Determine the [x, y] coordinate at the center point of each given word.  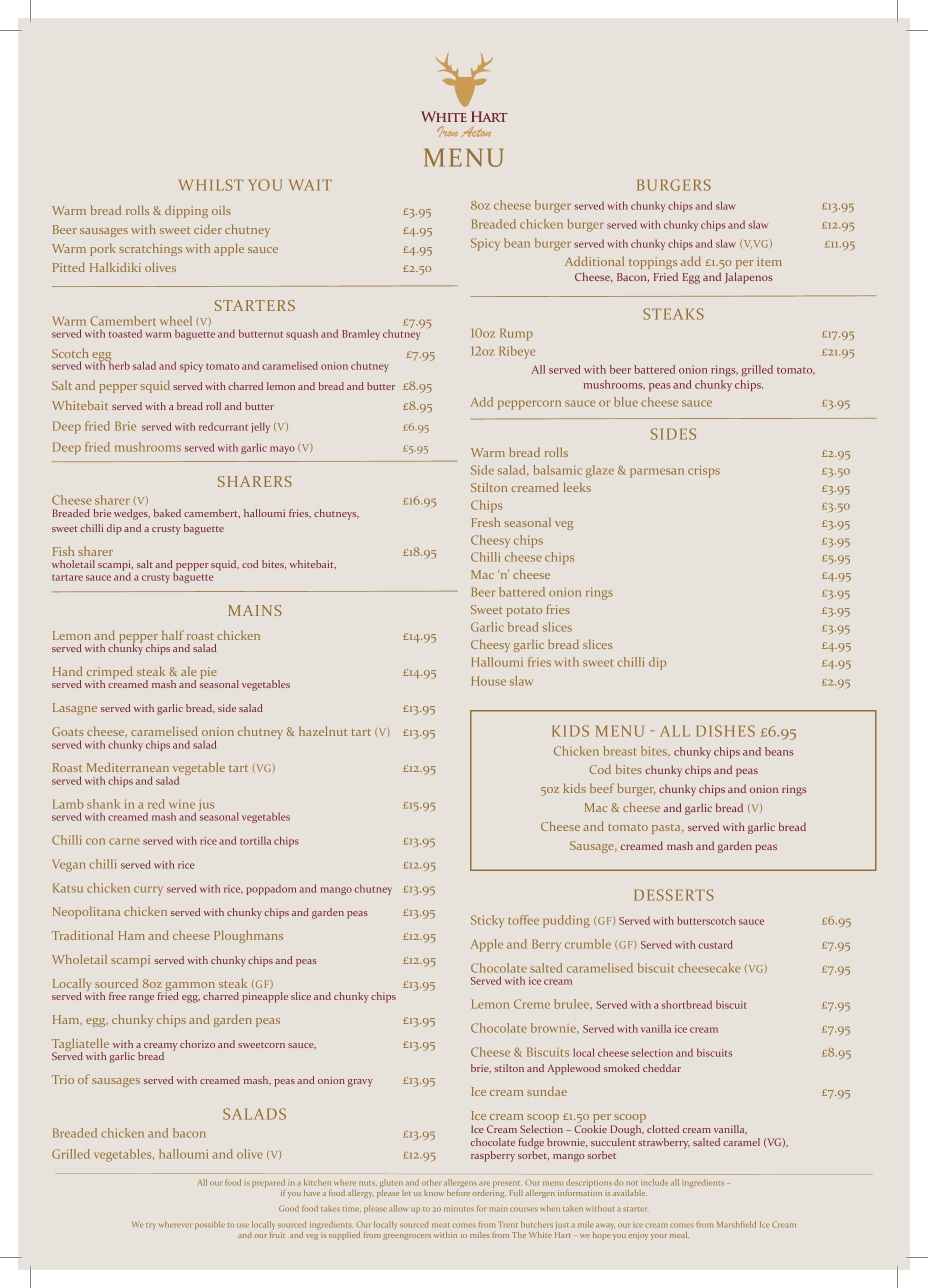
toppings [653, 263]
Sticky [487, 921]
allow [398, 1208]
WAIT [310, 185]
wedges [132, 514]
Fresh [485, 522]
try [151, 1226]
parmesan [657, 473]
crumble [588, 944]
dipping [186, 211]
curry [148, 891]
